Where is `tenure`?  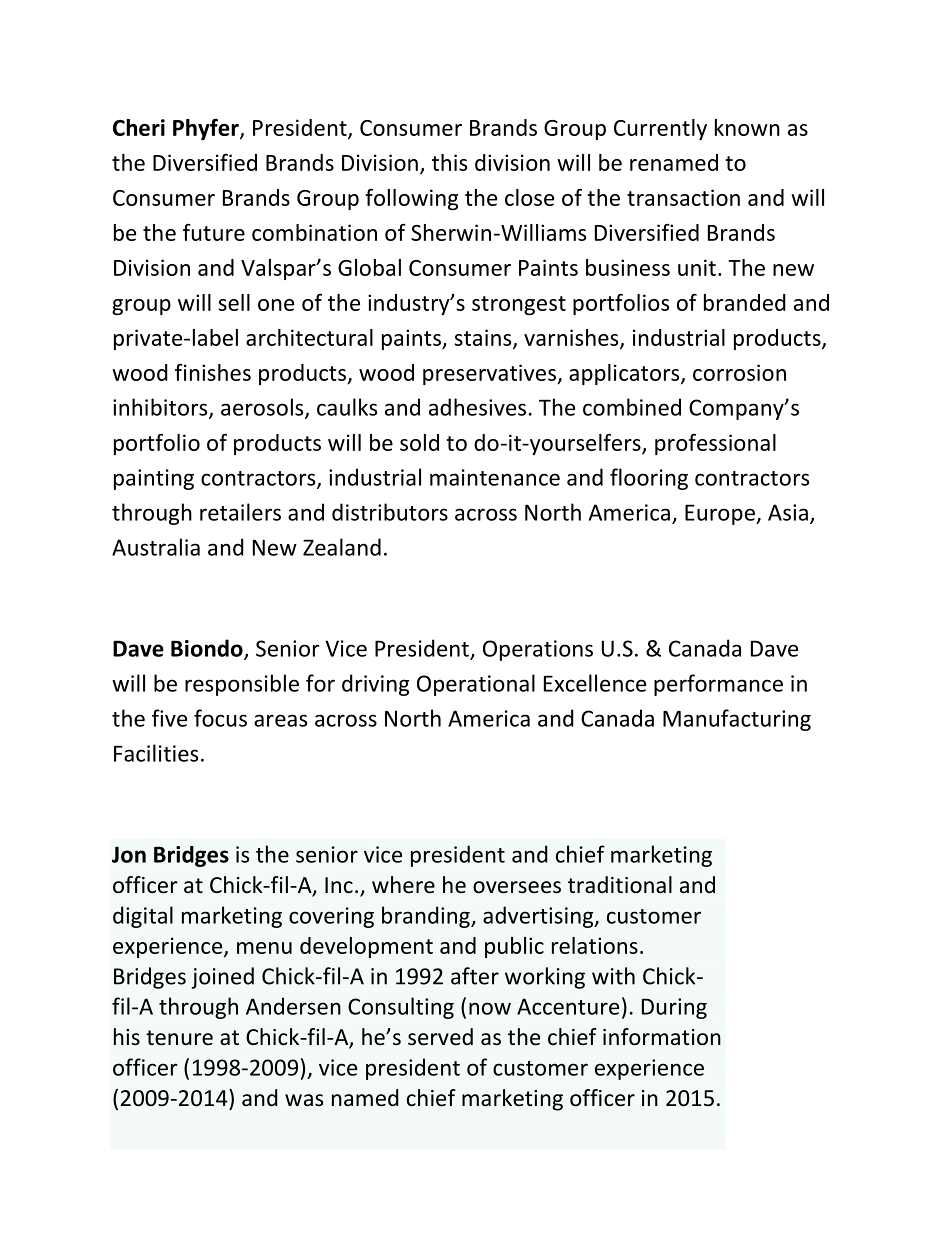
tenure is located at coordinates (179, 1038).
